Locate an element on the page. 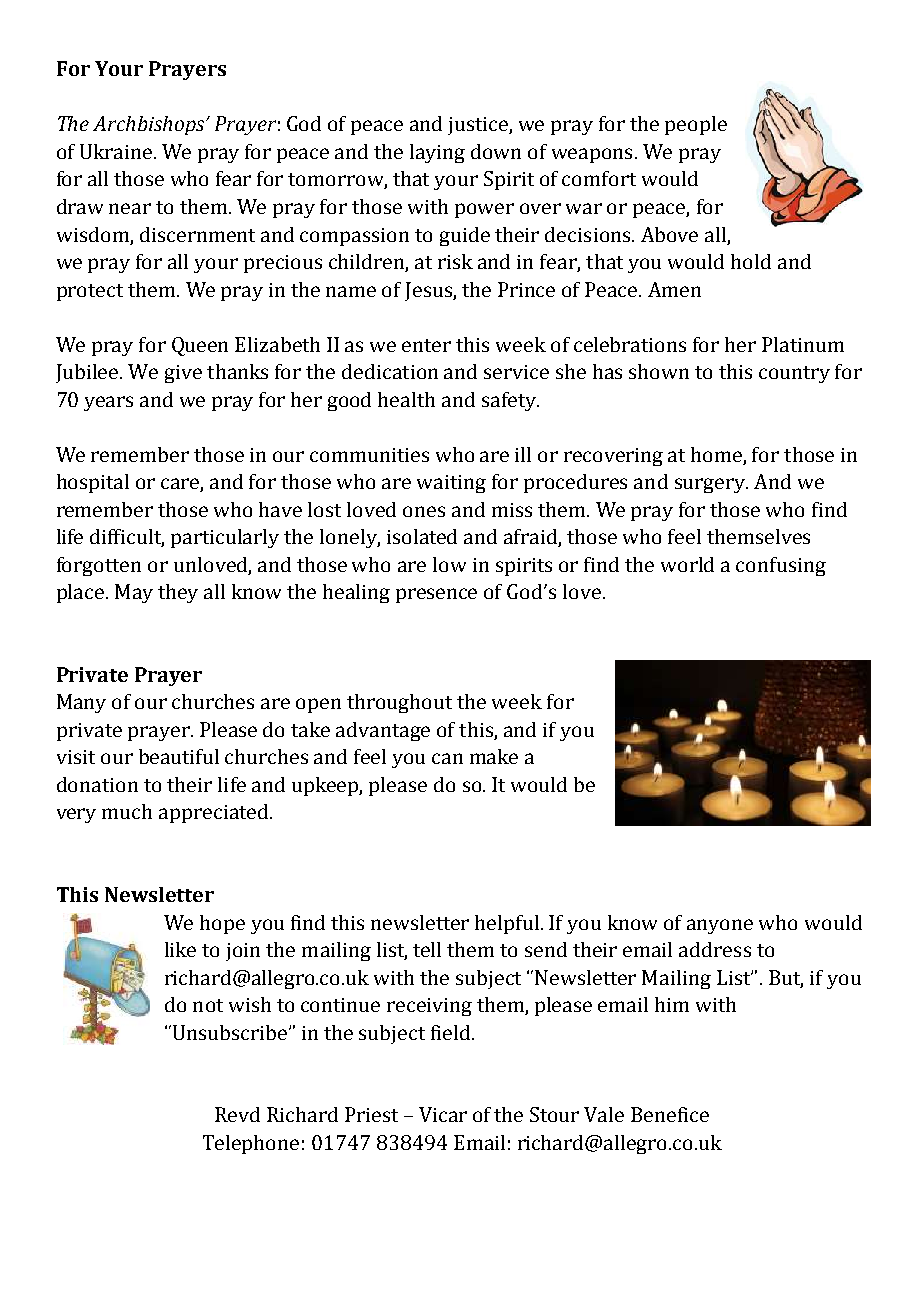 The image size is (924, 1308). Archbishops is located at coordinates (150, 125).
